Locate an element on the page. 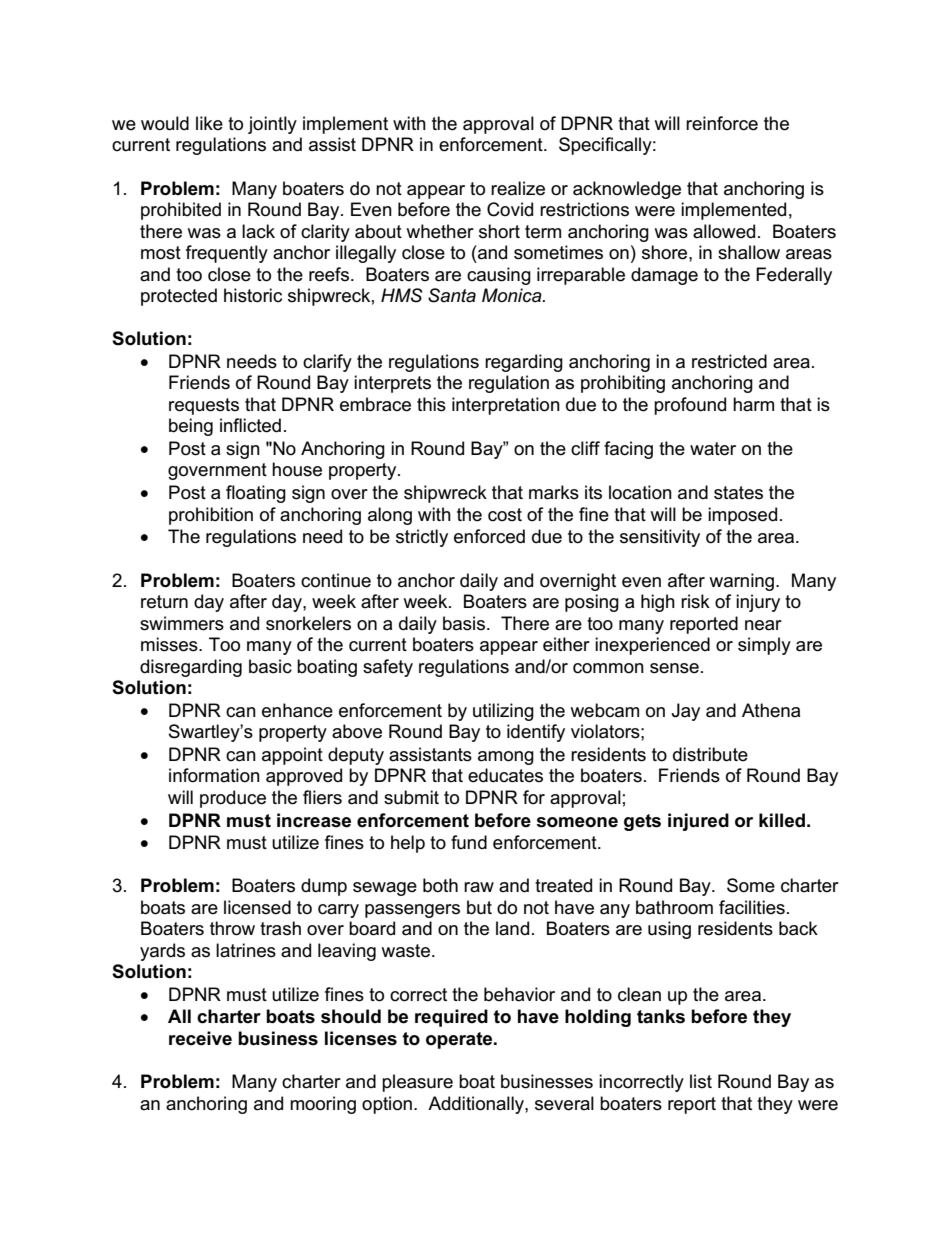 This image has height=1233, width=952. reinforce is located at coordinates (722, 123).
